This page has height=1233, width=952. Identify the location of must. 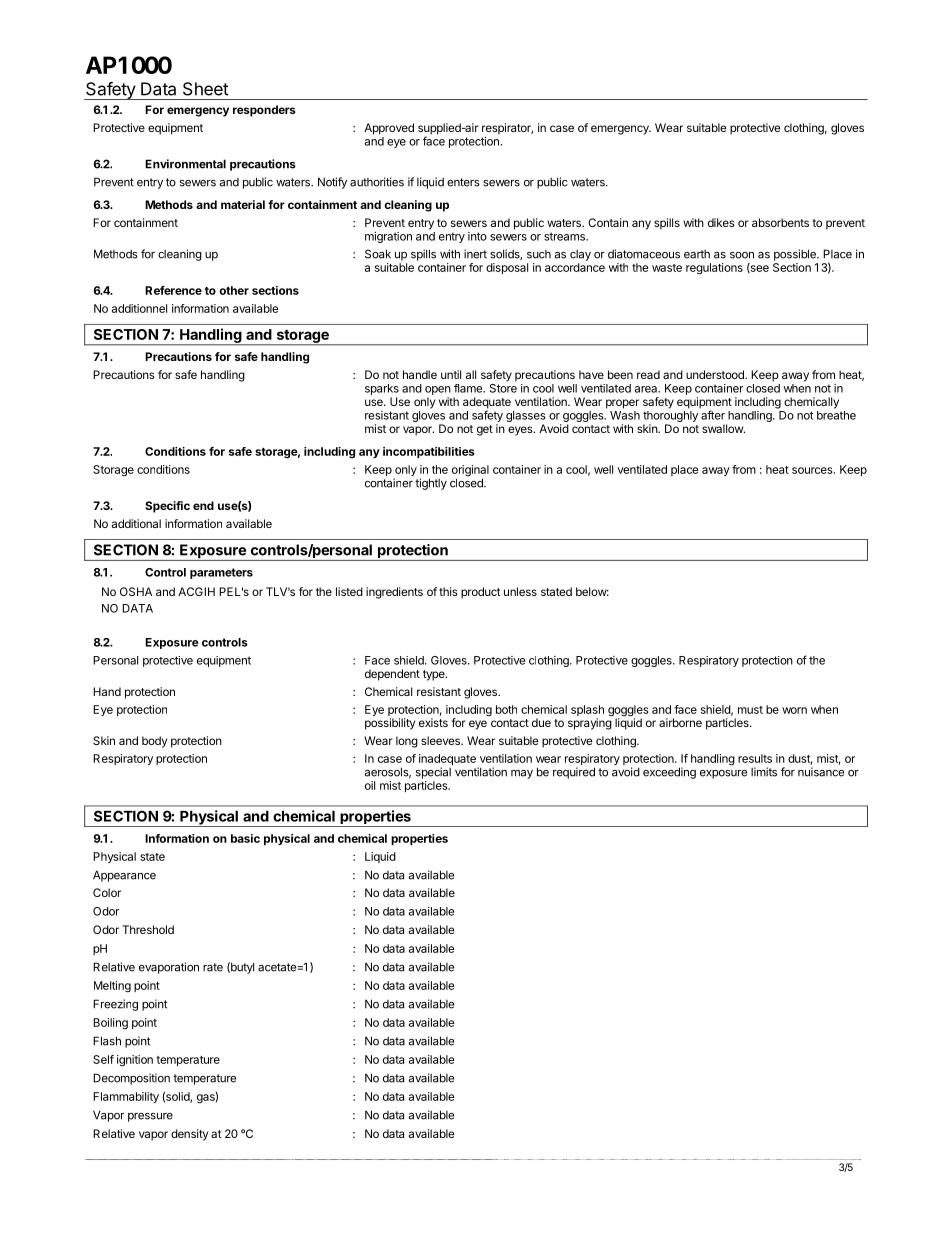
(750, 710).
